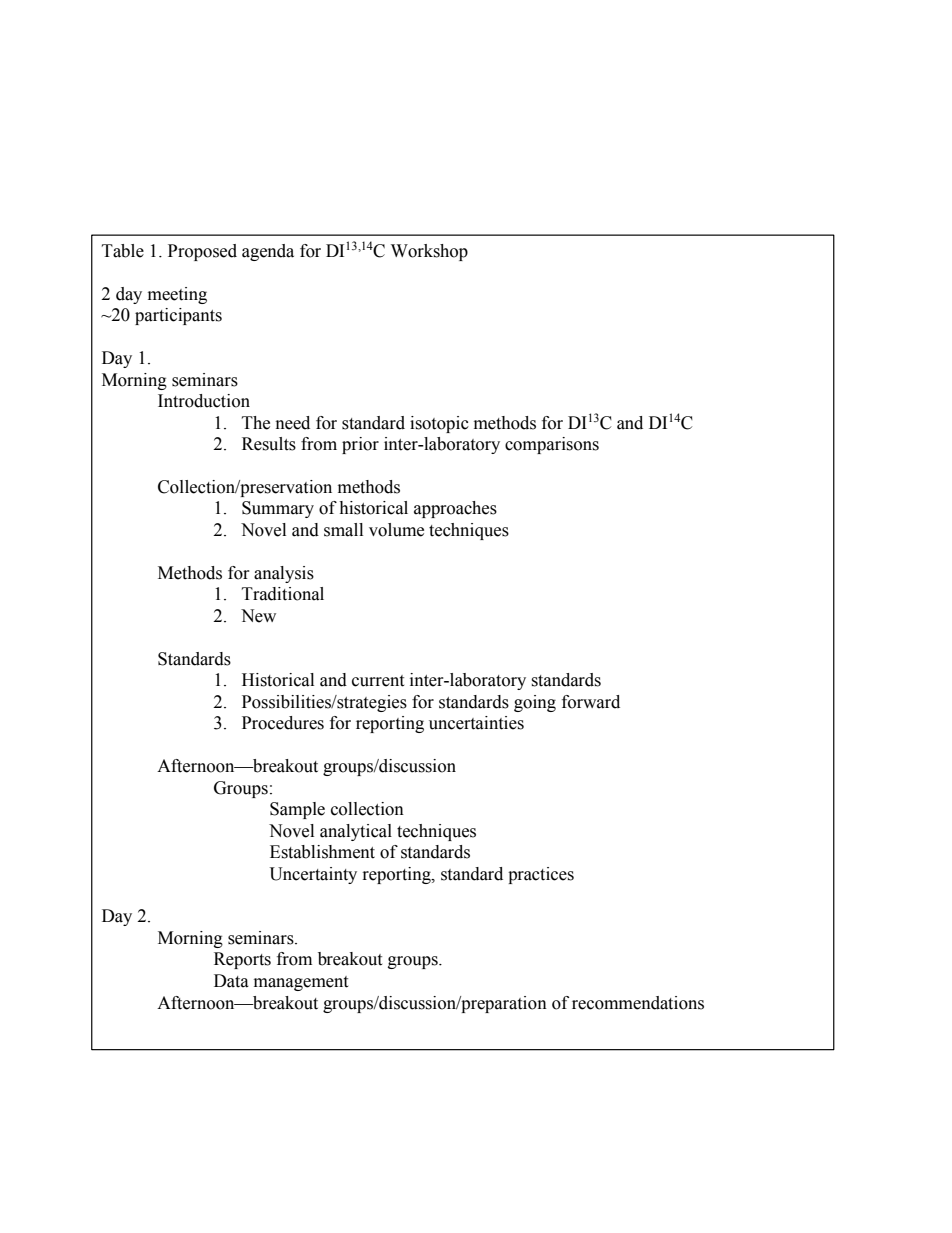 Image resolution: width=952 pixels, height=1233 pixels. What do you see at coordinates (396, 530) in the page?
I see `volume` at bounding box center [396, 530].
